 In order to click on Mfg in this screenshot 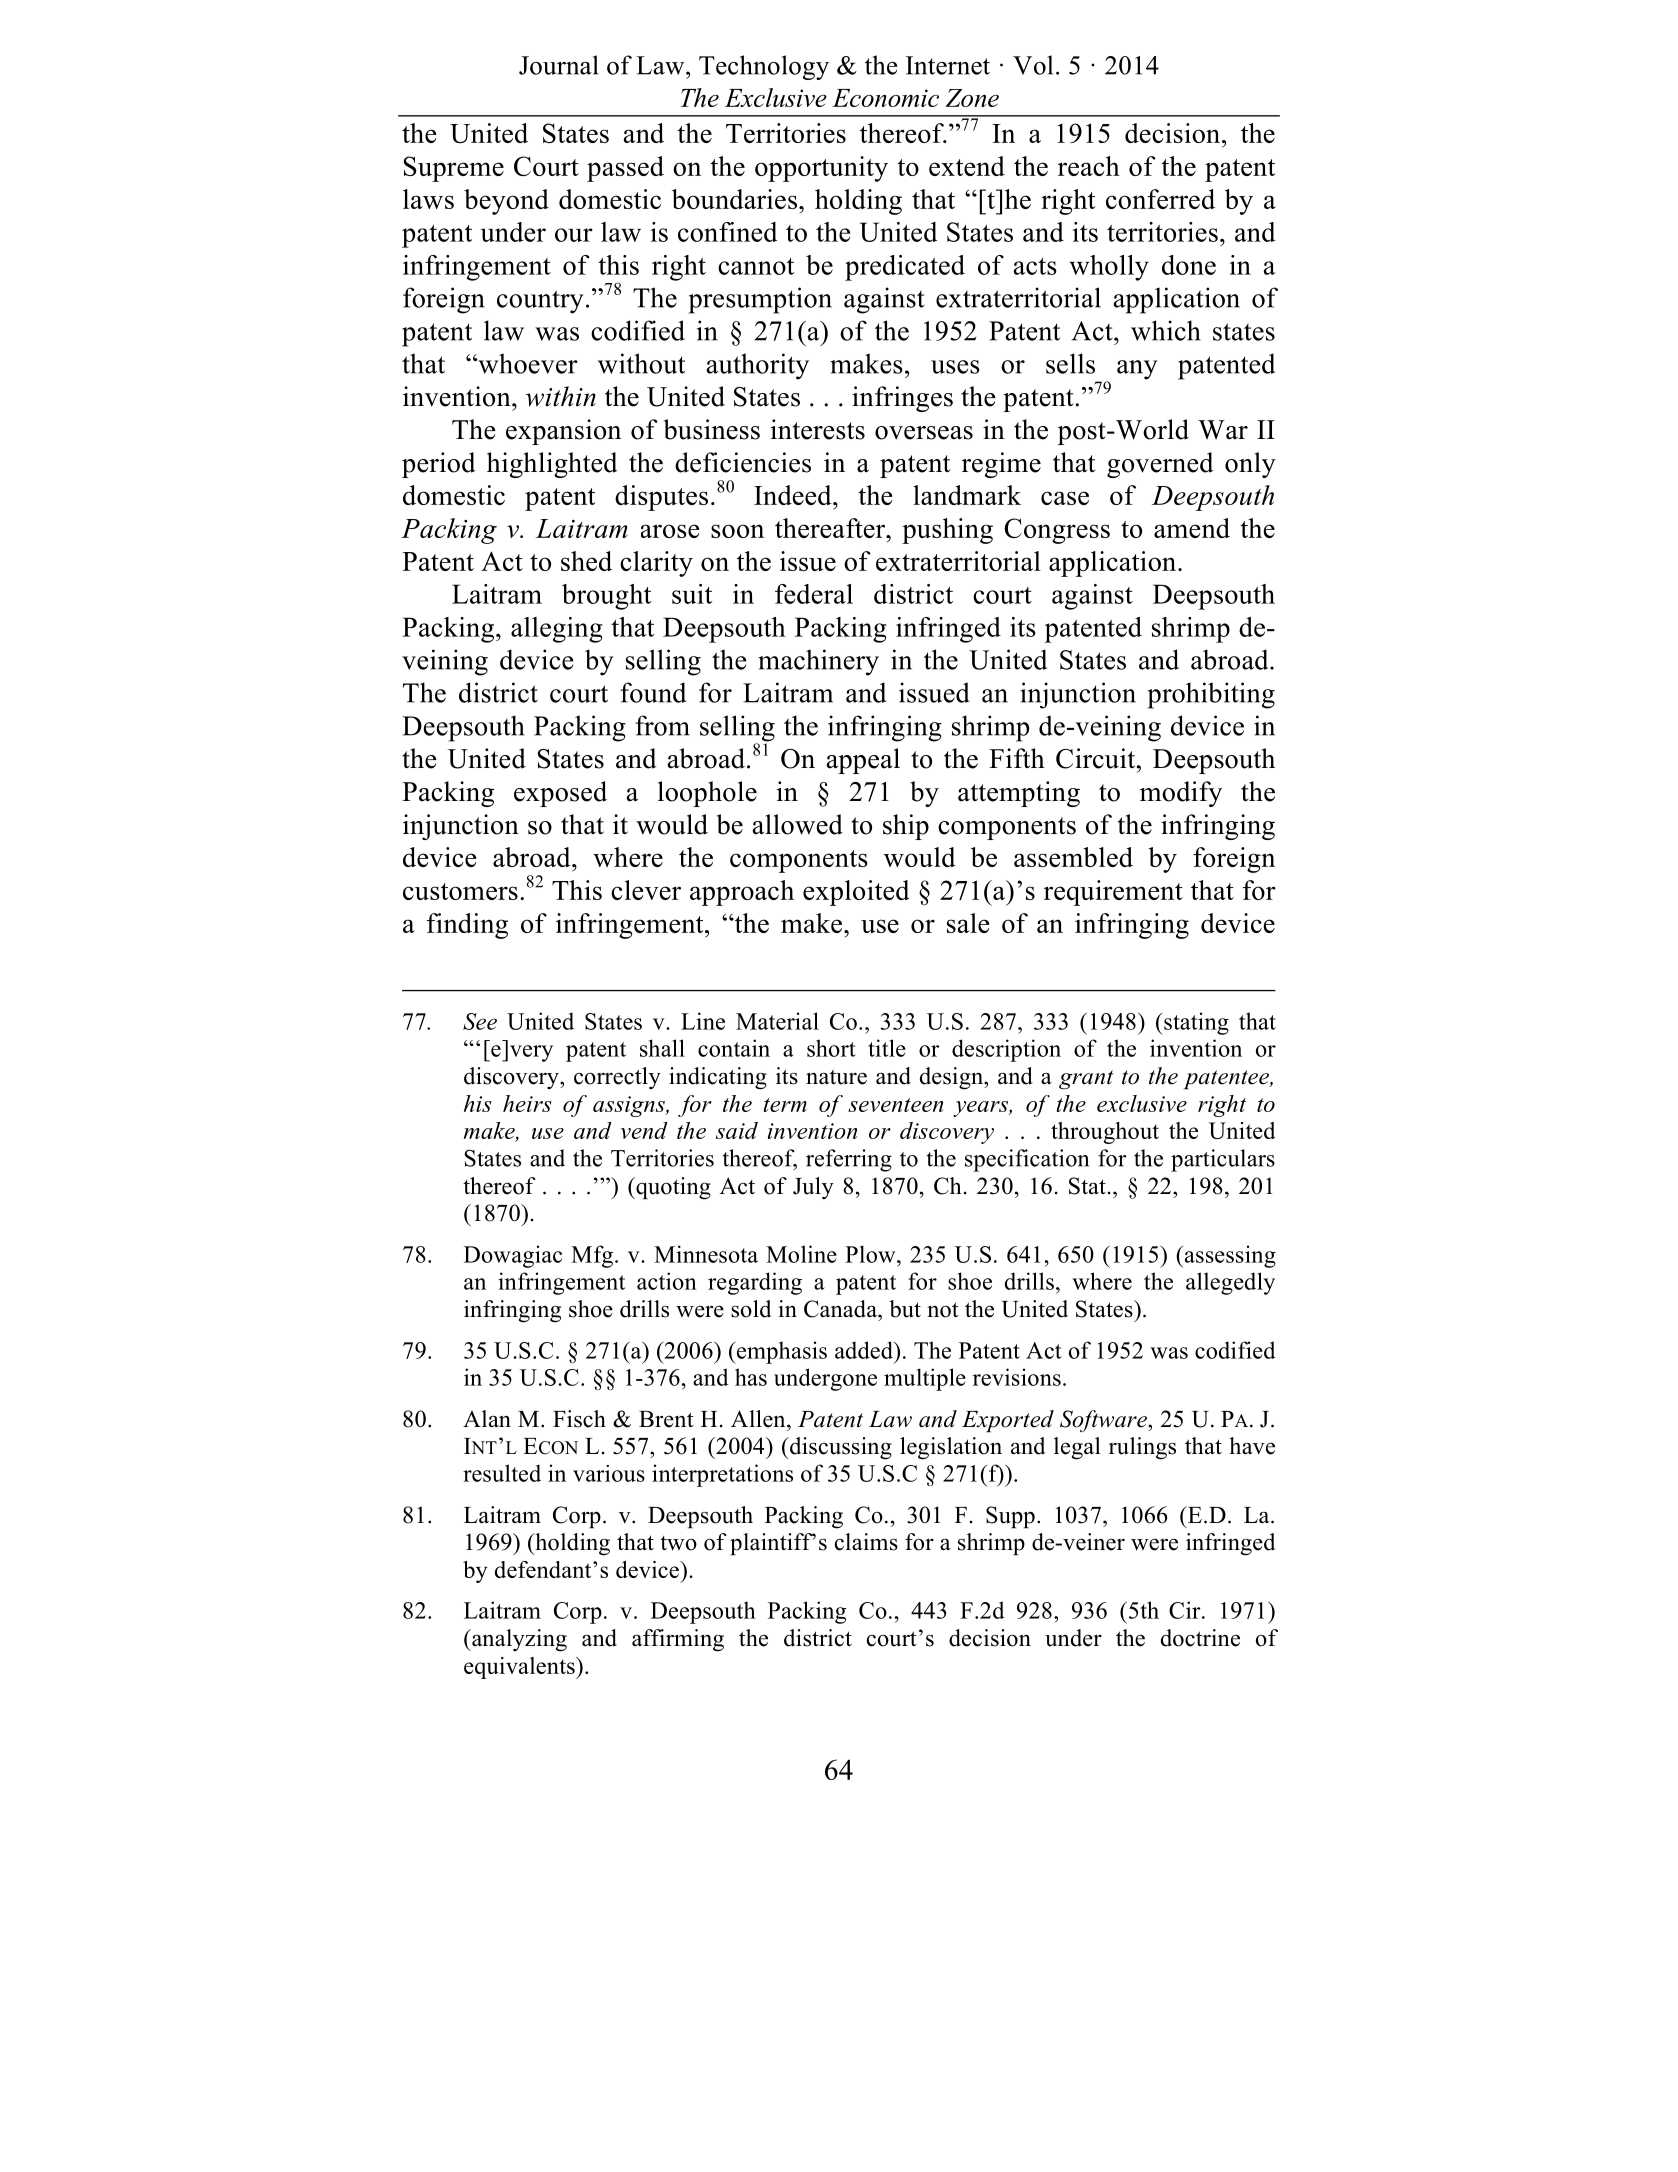, I will do `click(592, 1256)`.
